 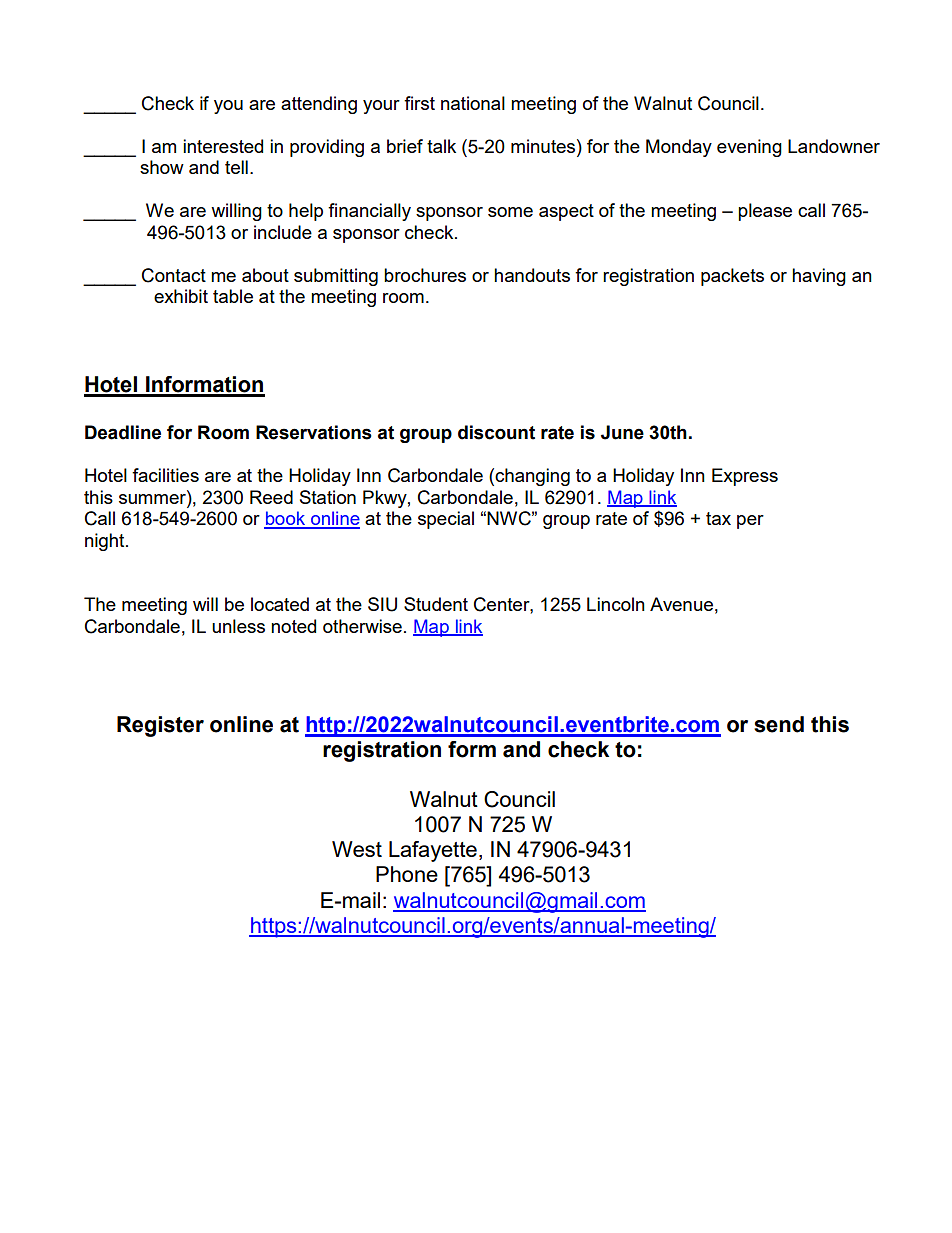 I want to click on packets, so click(x=732, y=277).
